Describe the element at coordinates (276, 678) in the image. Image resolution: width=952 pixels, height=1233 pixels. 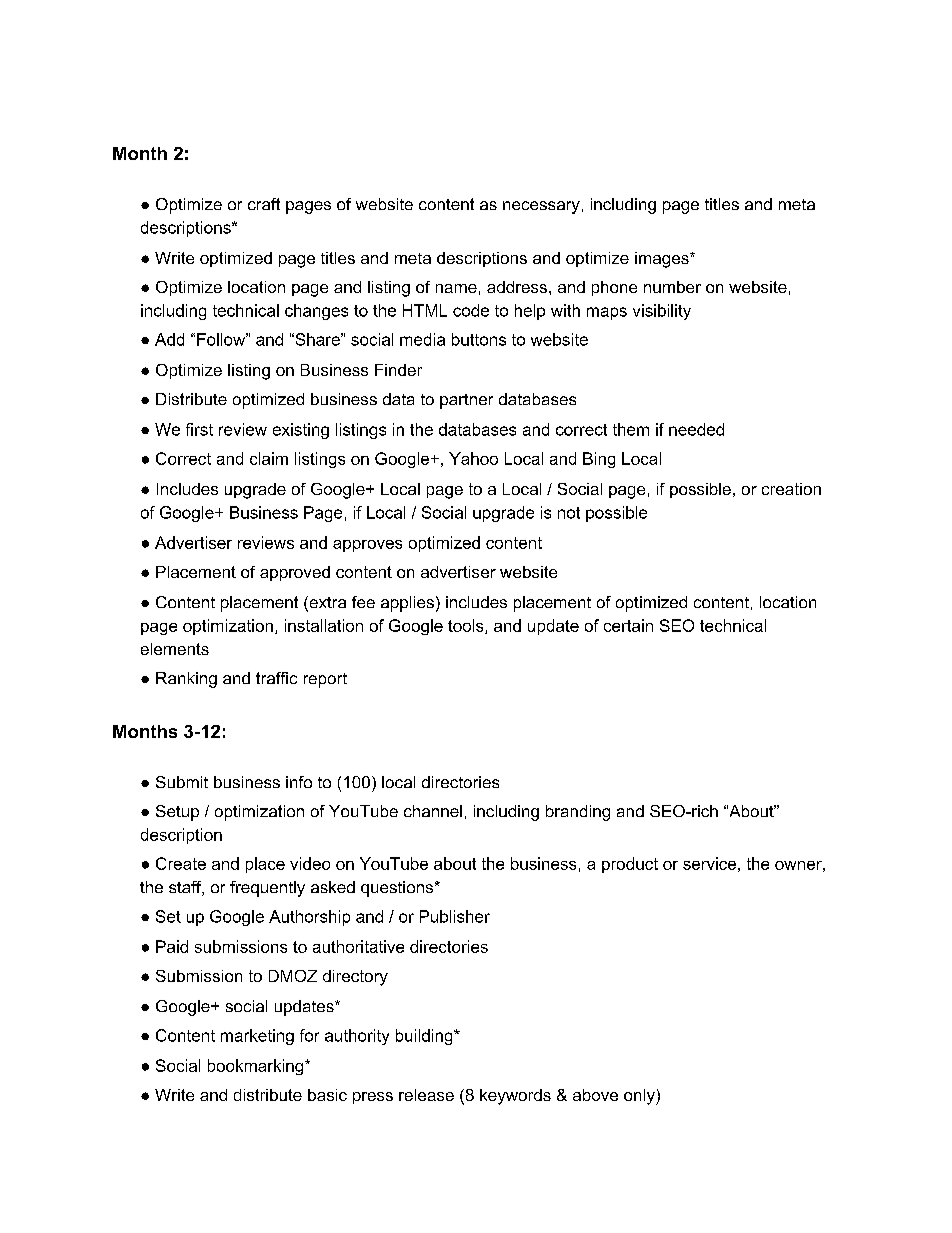
I see `traffic` at that location.
